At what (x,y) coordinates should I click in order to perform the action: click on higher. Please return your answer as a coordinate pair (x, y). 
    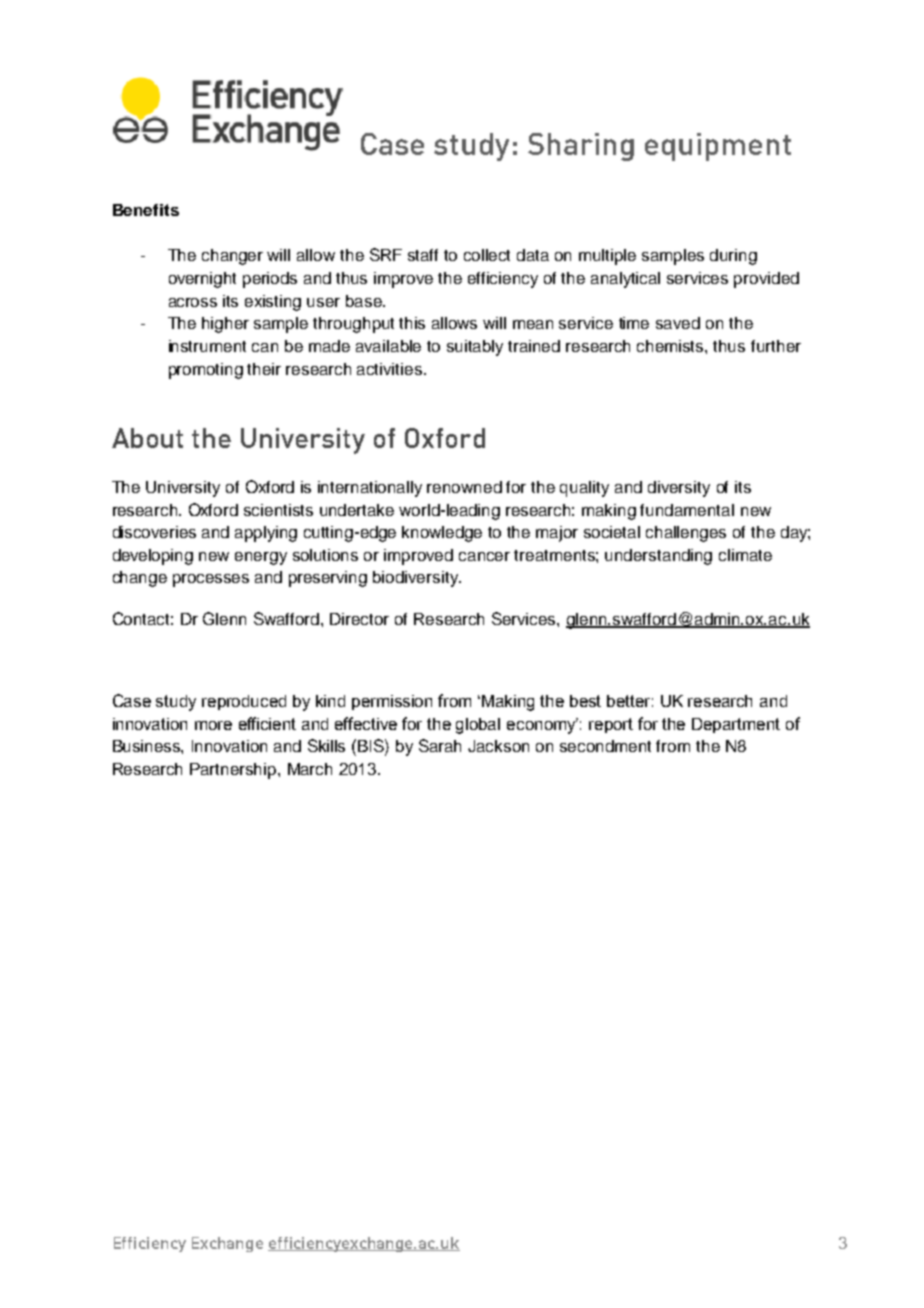
    Looking at the image, I should click on (225, 325).
